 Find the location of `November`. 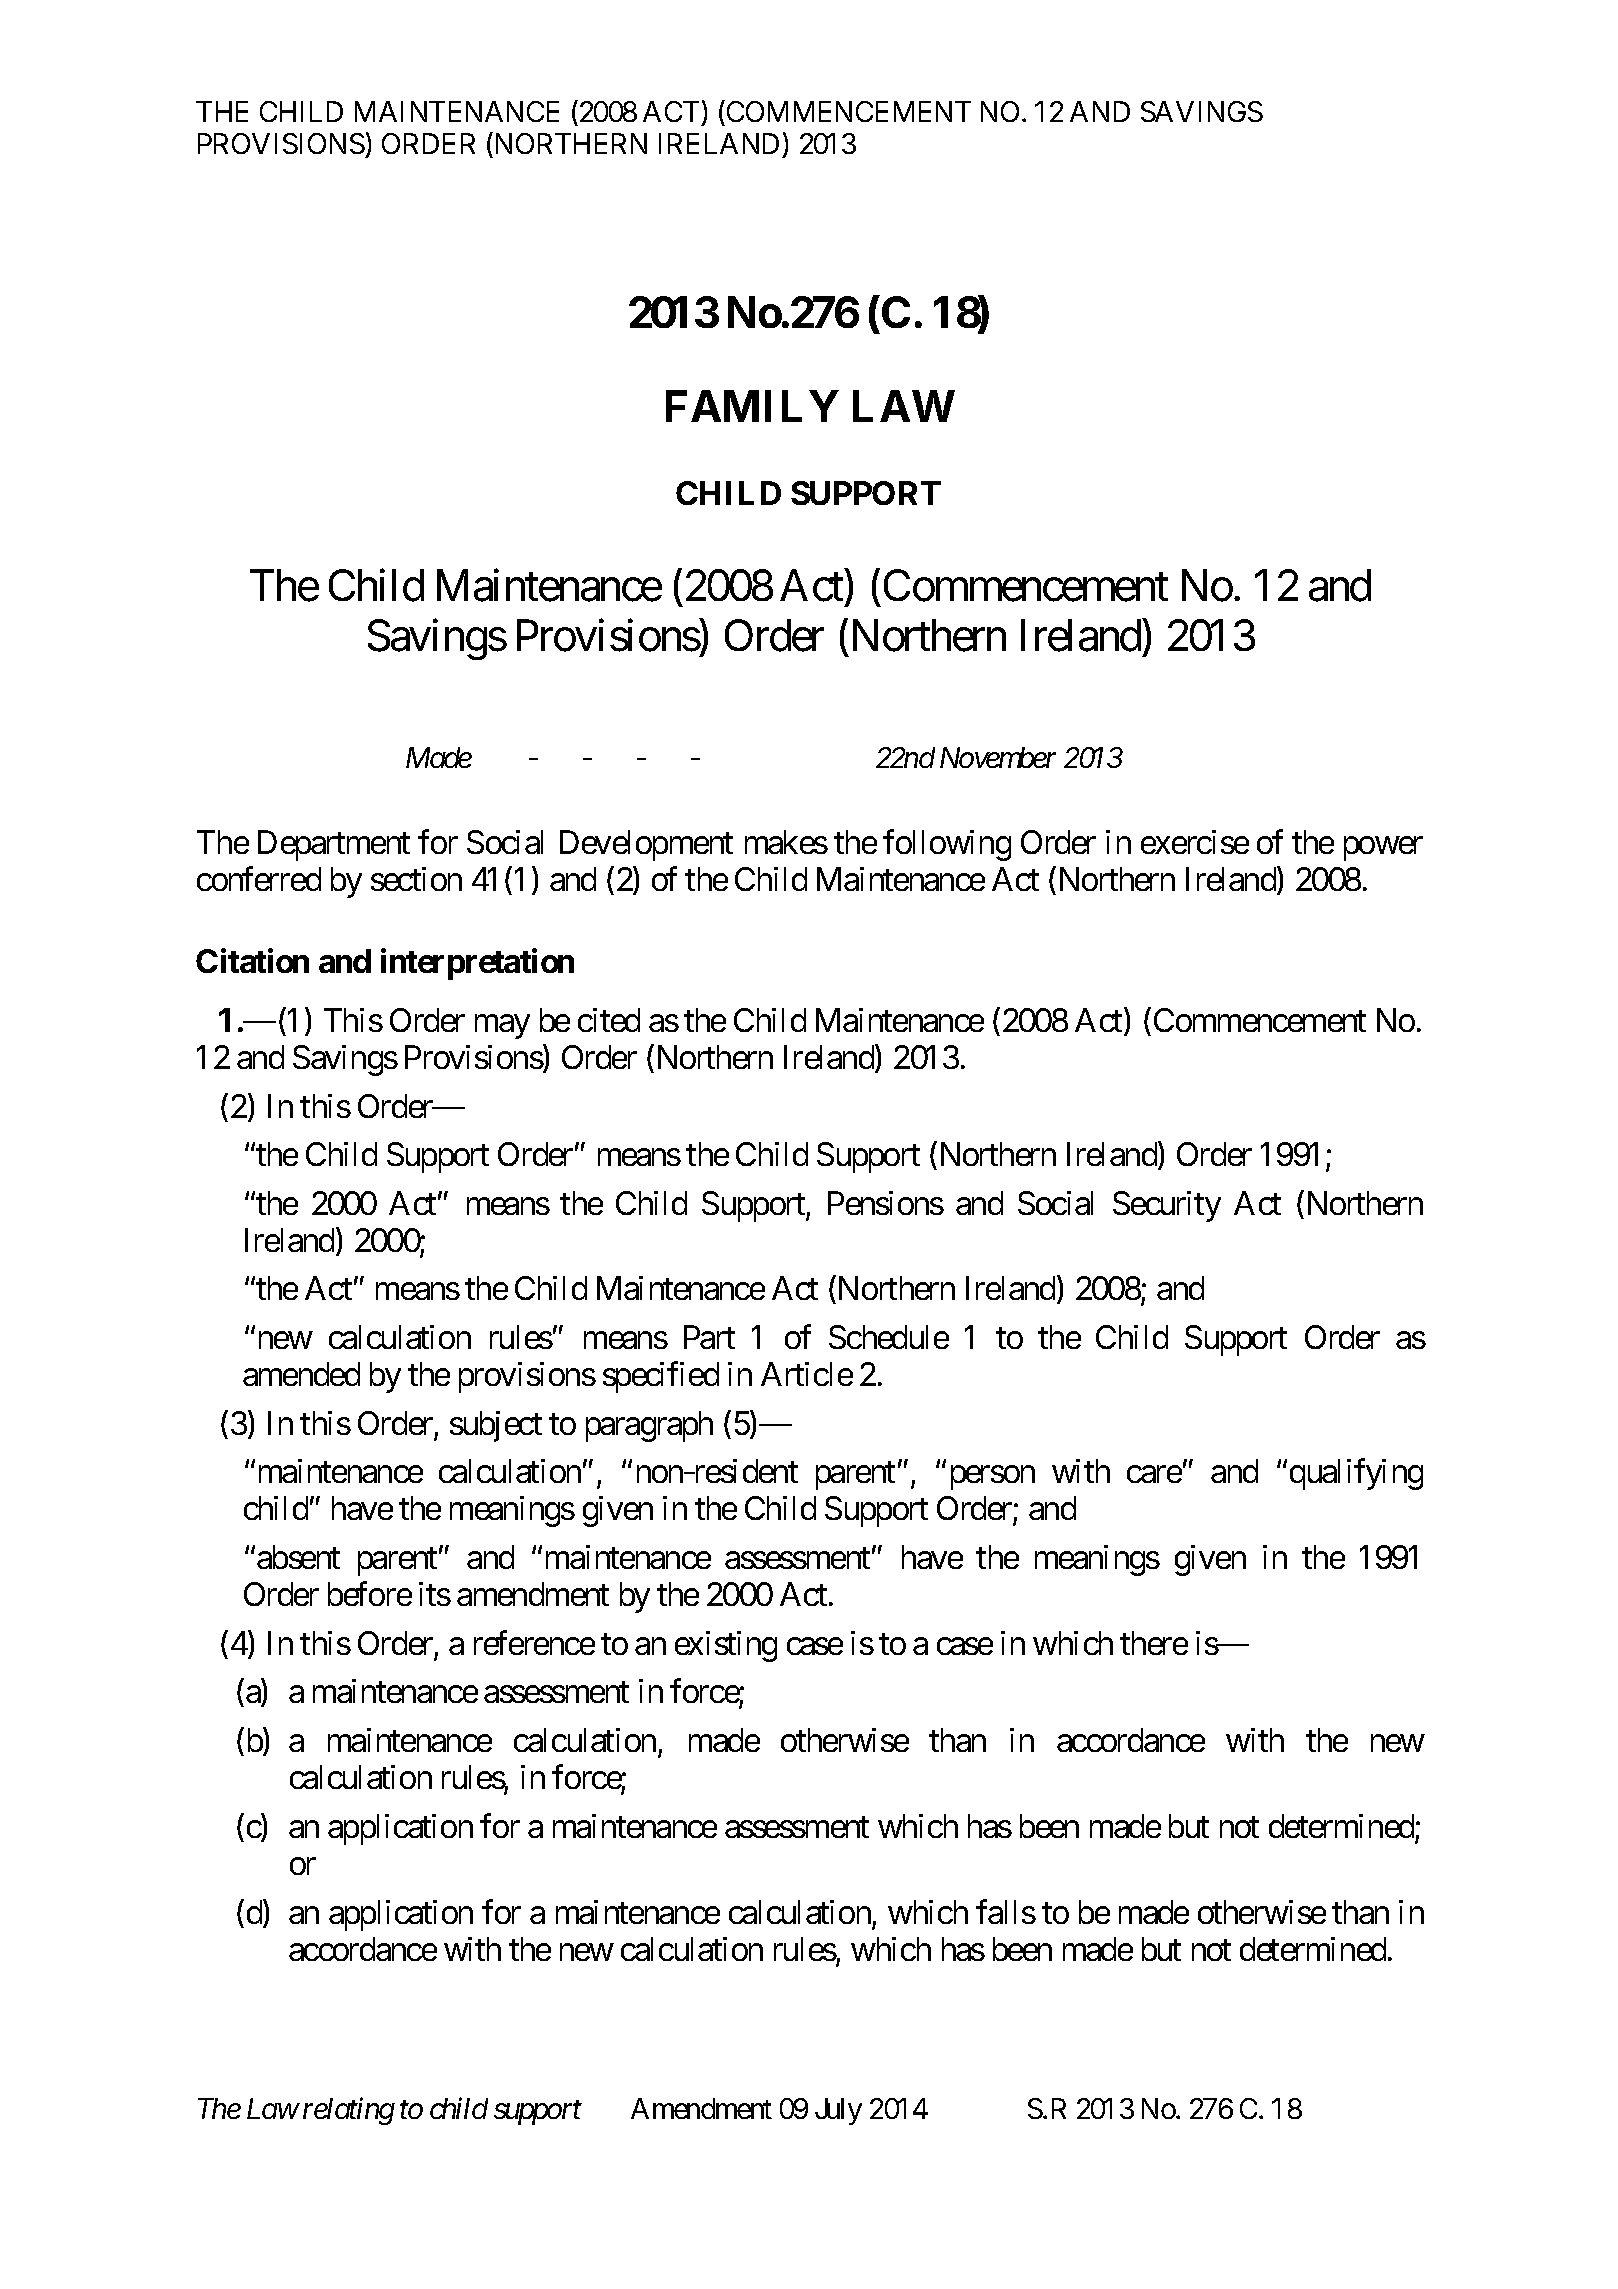

November is located at coordinates (998, 757).
